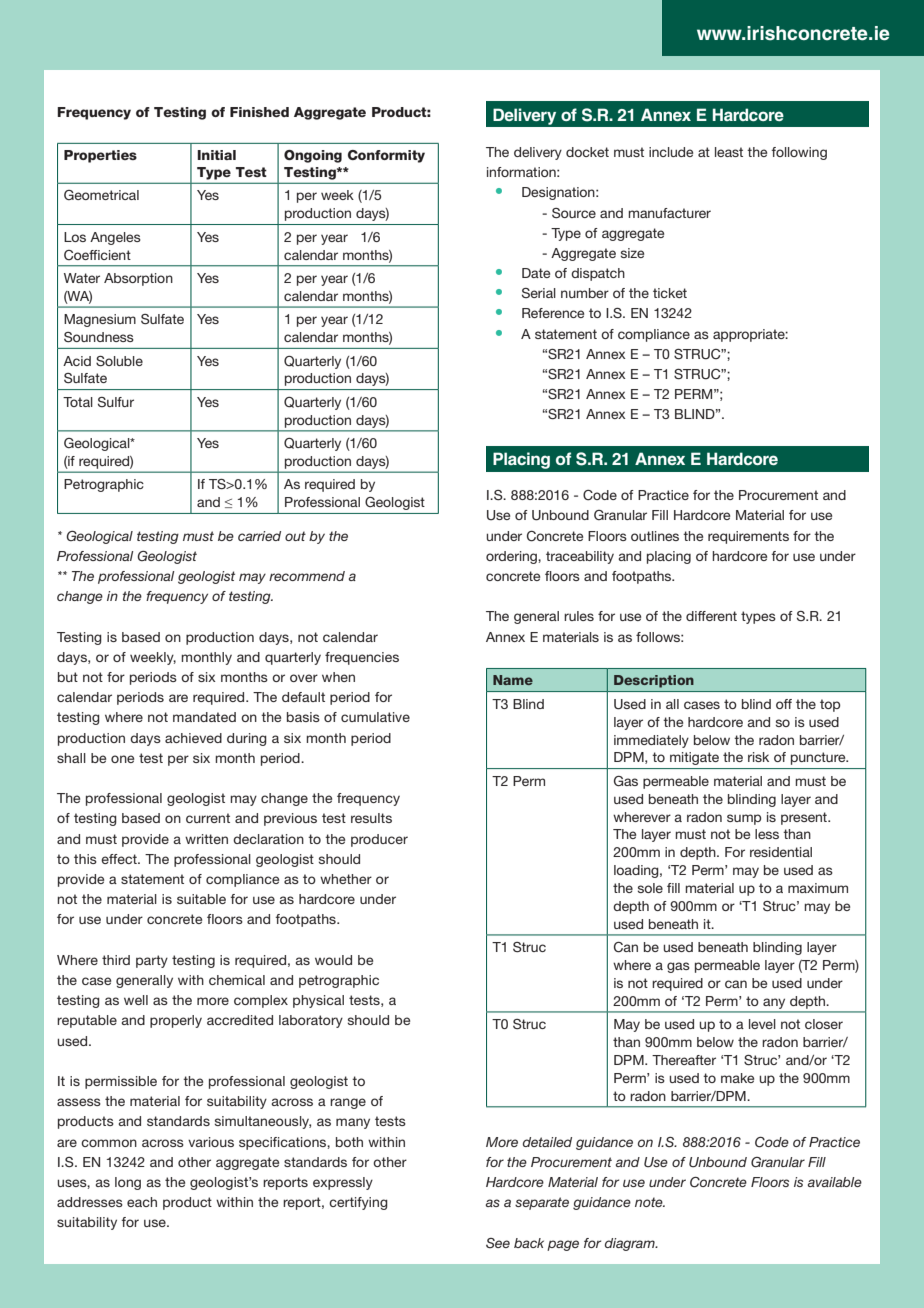 The width and height of the screenshot is (924, 1308). Describe the element at coordinates (216, 155) in the screenshot. I see `Initial` at that location.
